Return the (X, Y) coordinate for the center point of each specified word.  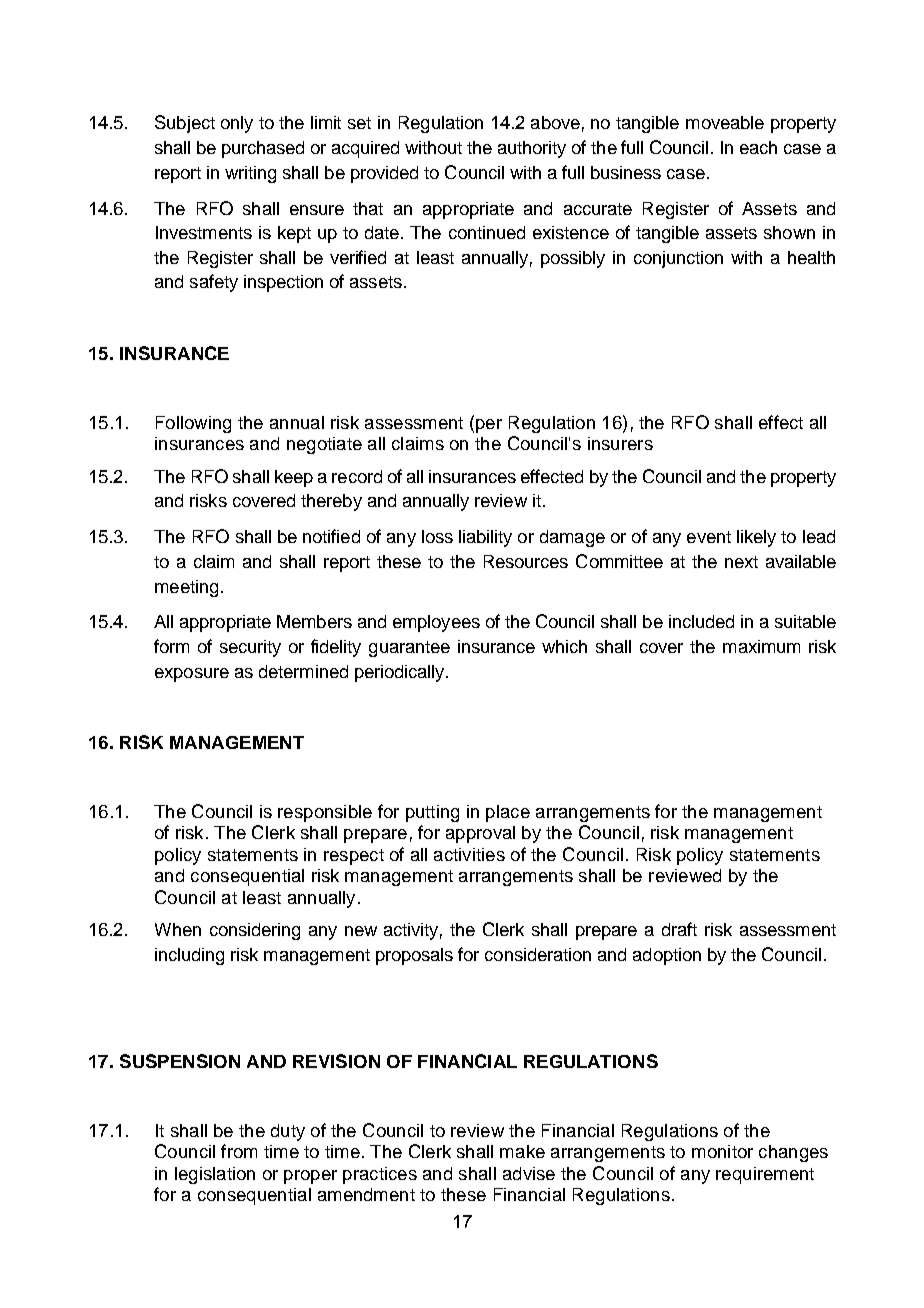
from (239, 1151)
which (564, 646)
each (758, 147)
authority (532, 149)
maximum (761, 646)
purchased (263, 149)
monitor (722, 1151)
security (250, 648)
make (522, 1151)
